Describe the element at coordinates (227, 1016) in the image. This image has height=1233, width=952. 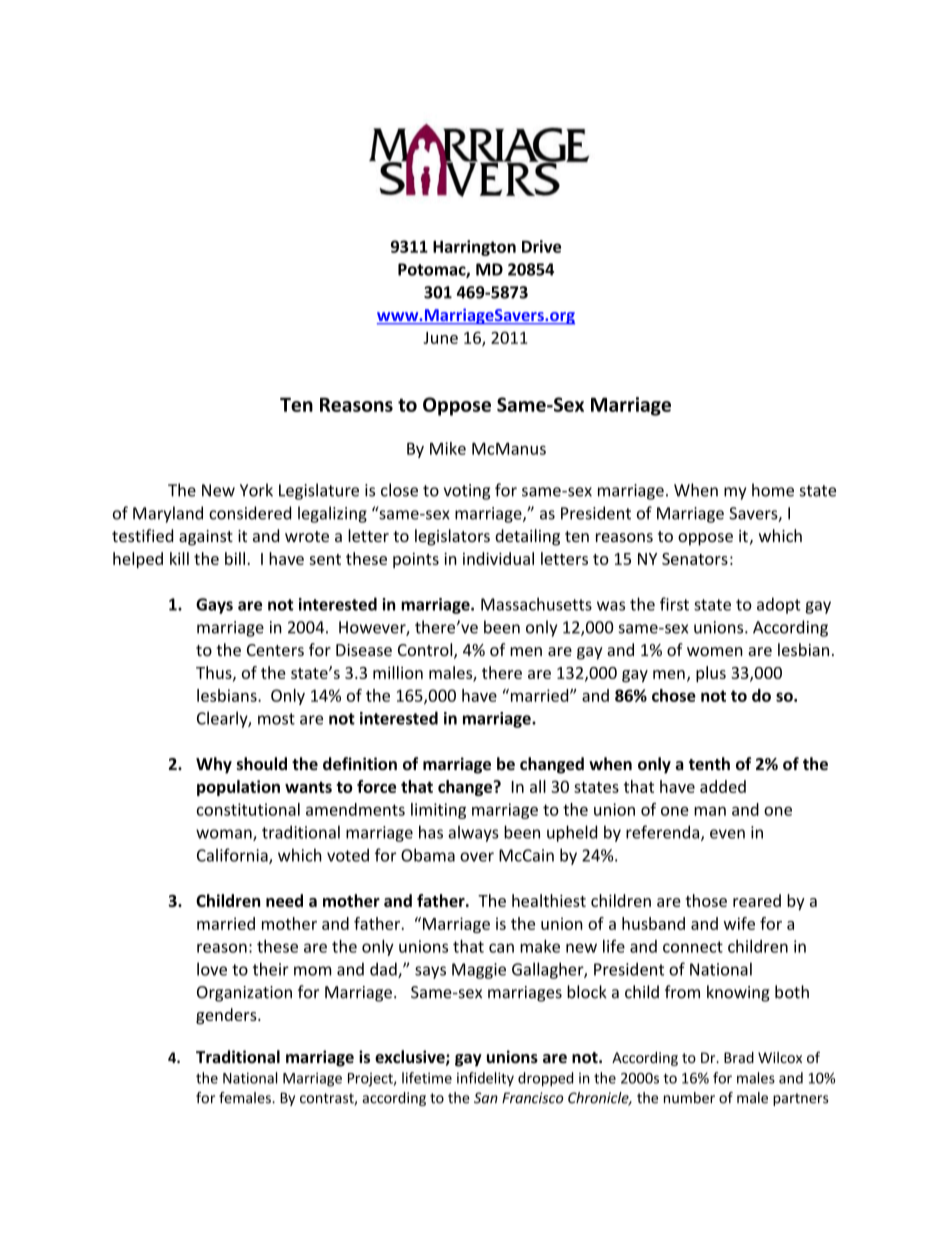
I see `genders` at that location.
